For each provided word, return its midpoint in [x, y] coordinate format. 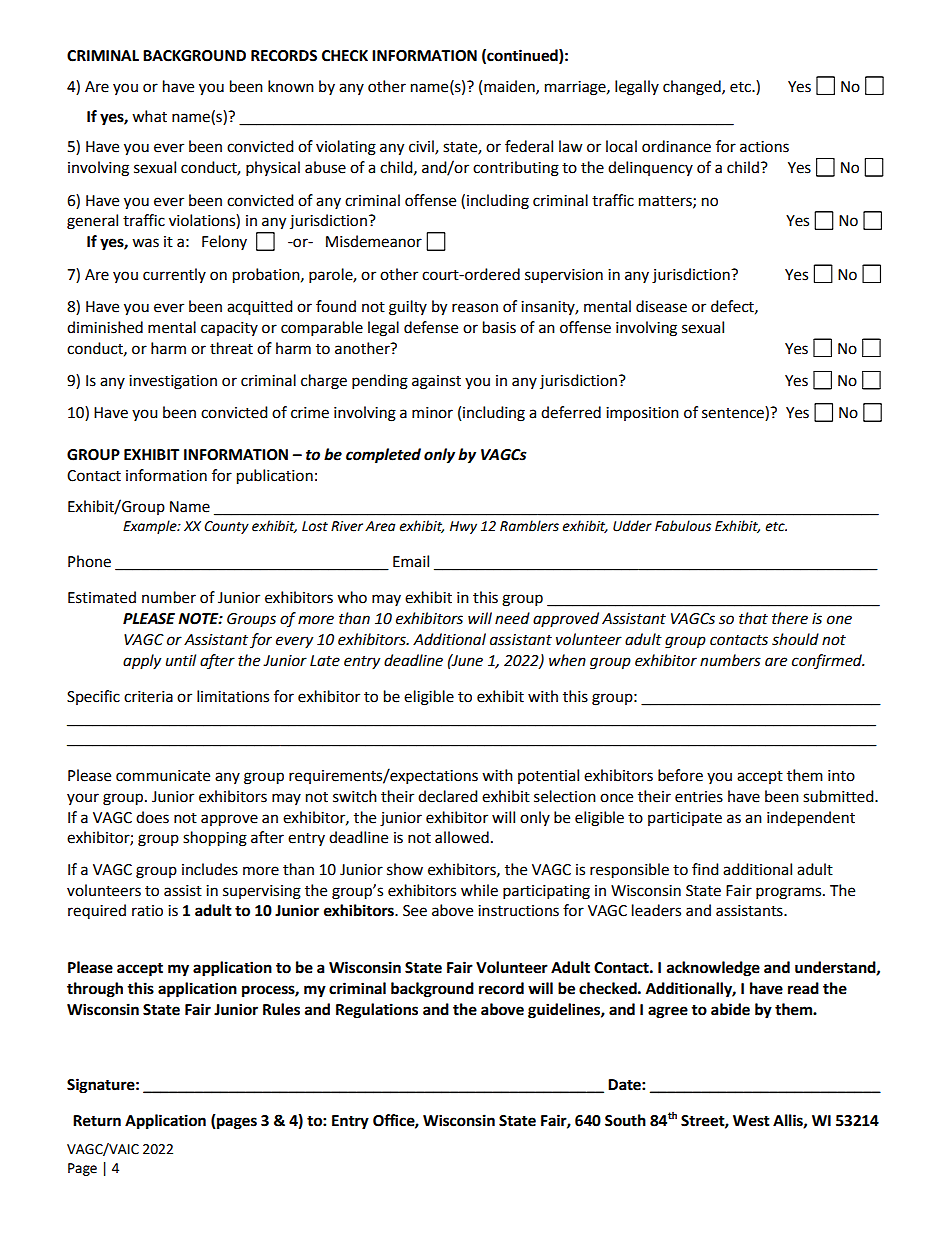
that [753, 618]
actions [764, 147]
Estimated [102, 597]
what [149, 116]
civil [422, 147]
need [512, 618]
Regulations [377, 1011]
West [751, 1121]
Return [97, 1121]
